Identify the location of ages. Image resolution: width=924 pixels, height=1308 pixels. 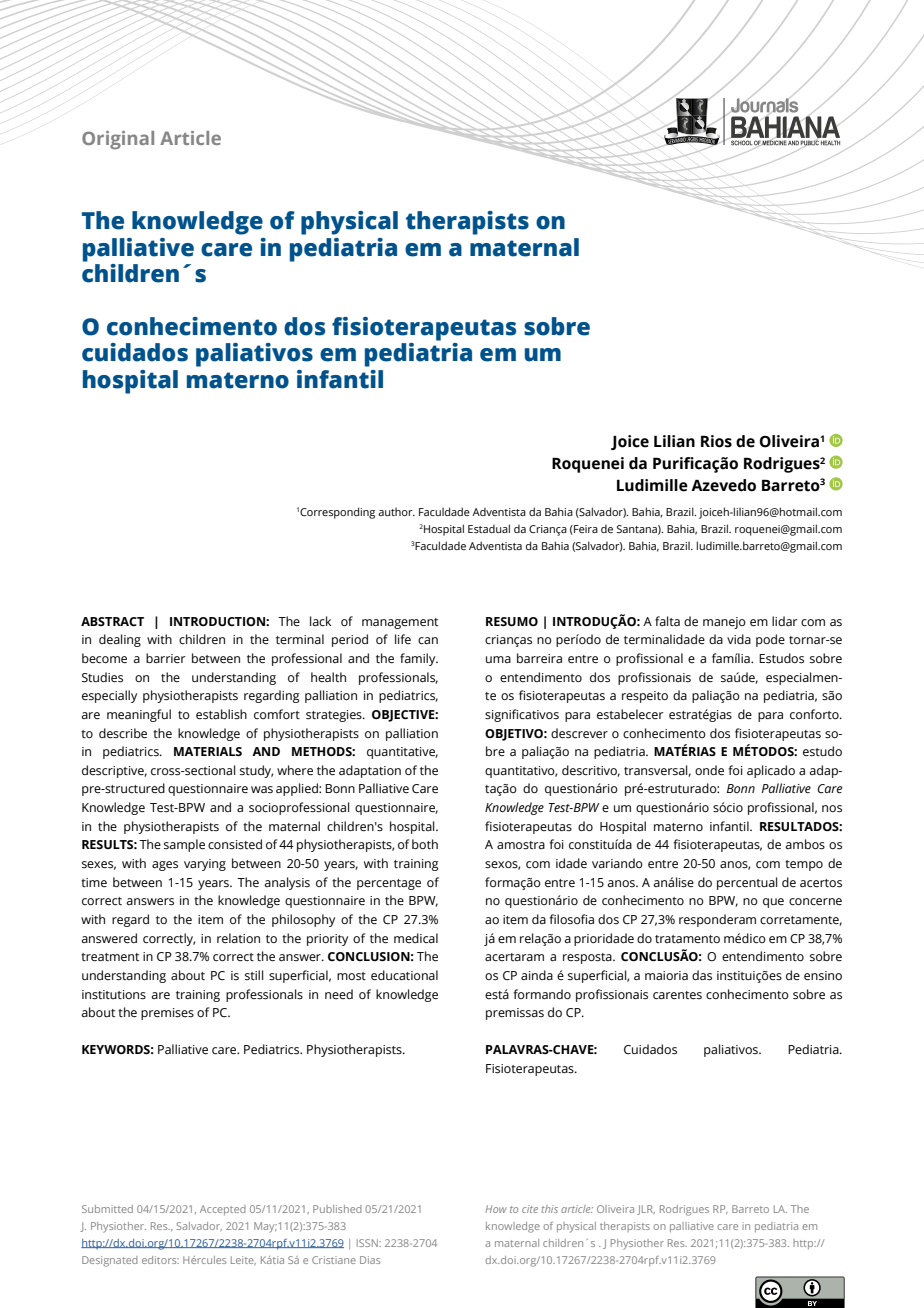
(165, 866).
